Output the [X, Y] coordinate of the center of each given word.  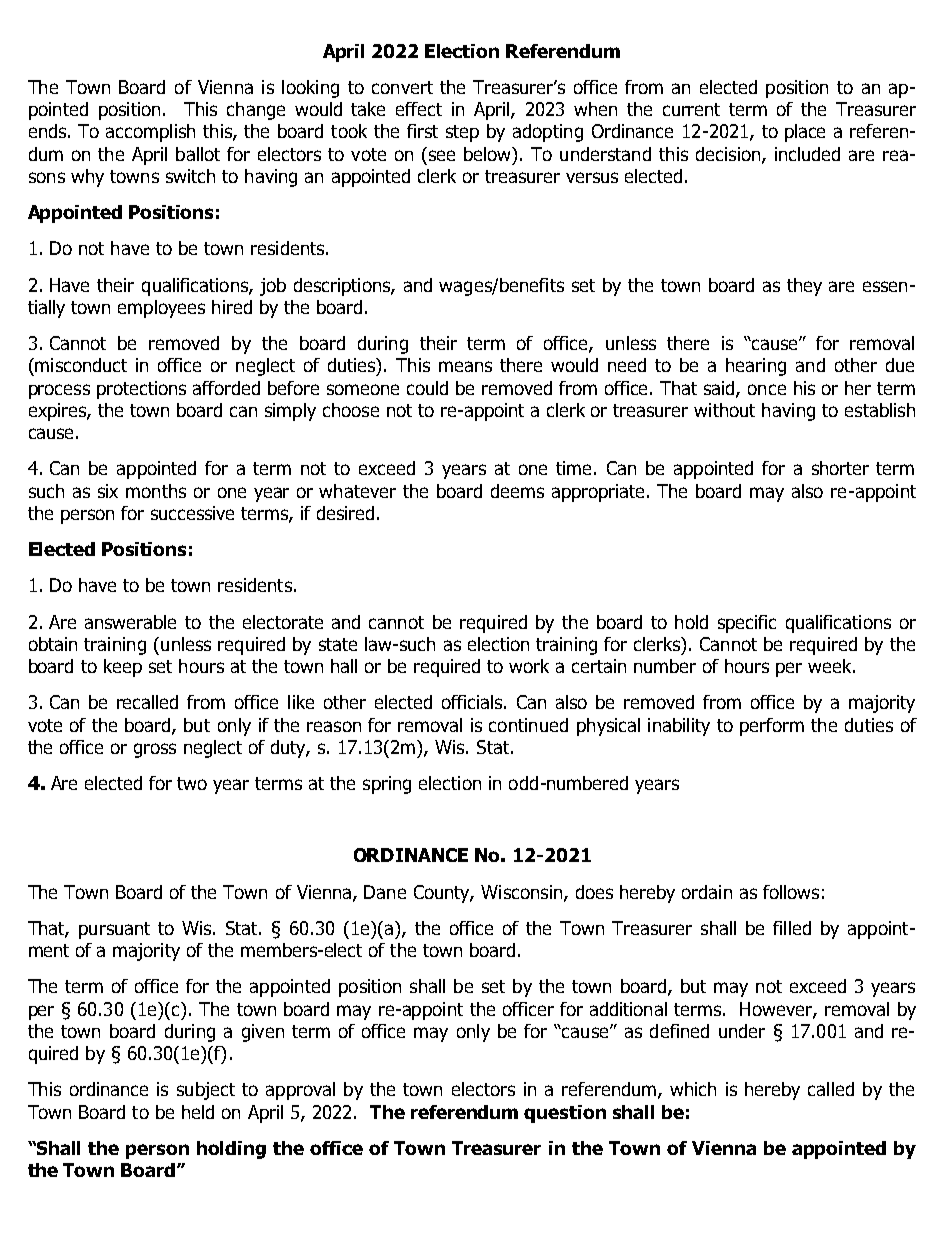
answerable [130, 622]
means [465, 366]
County [443, 894]
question [565, 1114]
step [462, 133]
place [805, 133]
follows [791, 892]
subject [206, 1091]
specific [747, 624]
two [192, 783]
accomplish [150, 133]
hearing [756, 367]
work [529, 666]
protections [141, 390]
